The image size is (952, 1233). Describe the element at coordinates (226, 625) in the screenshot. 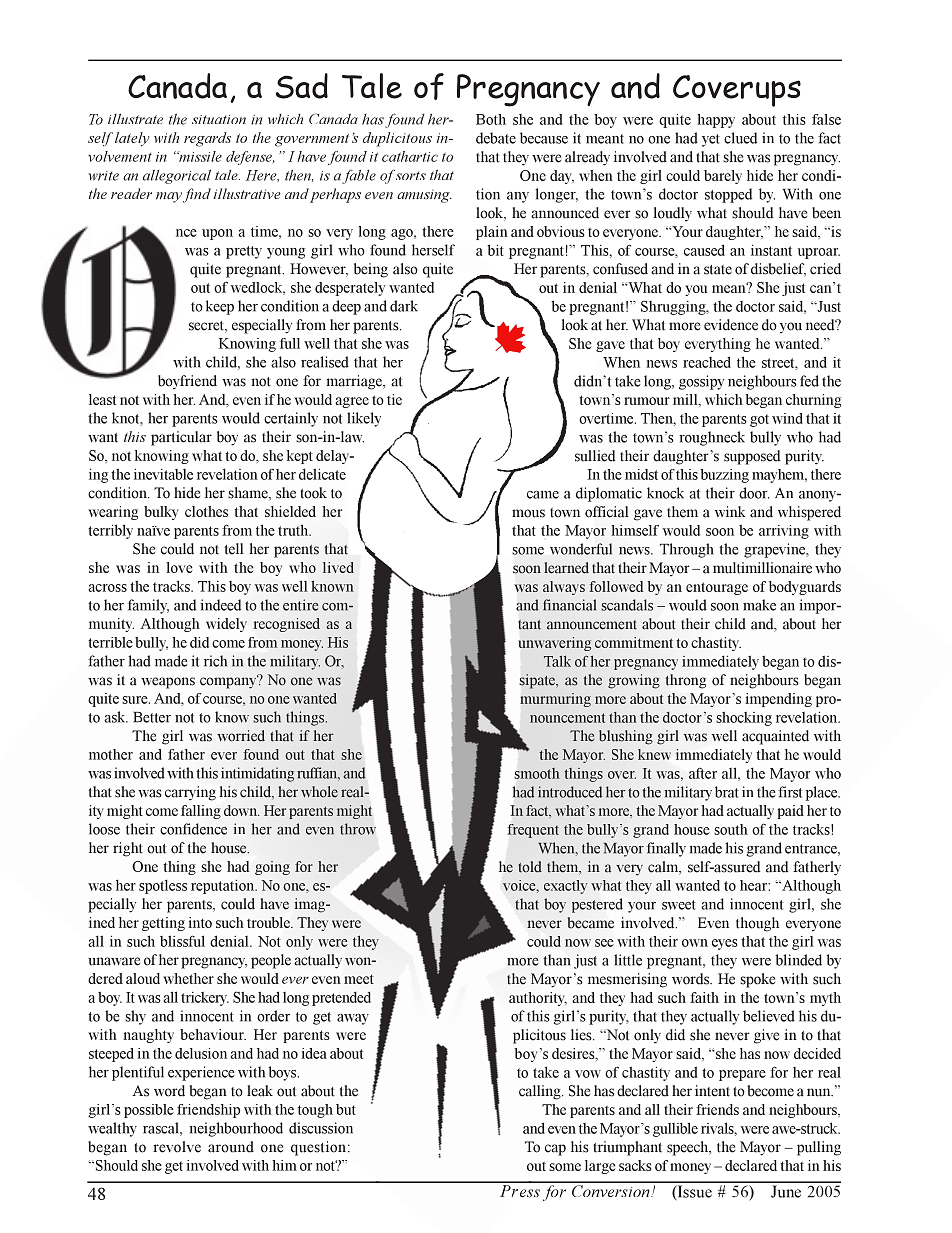

I see `widely` at that location.
